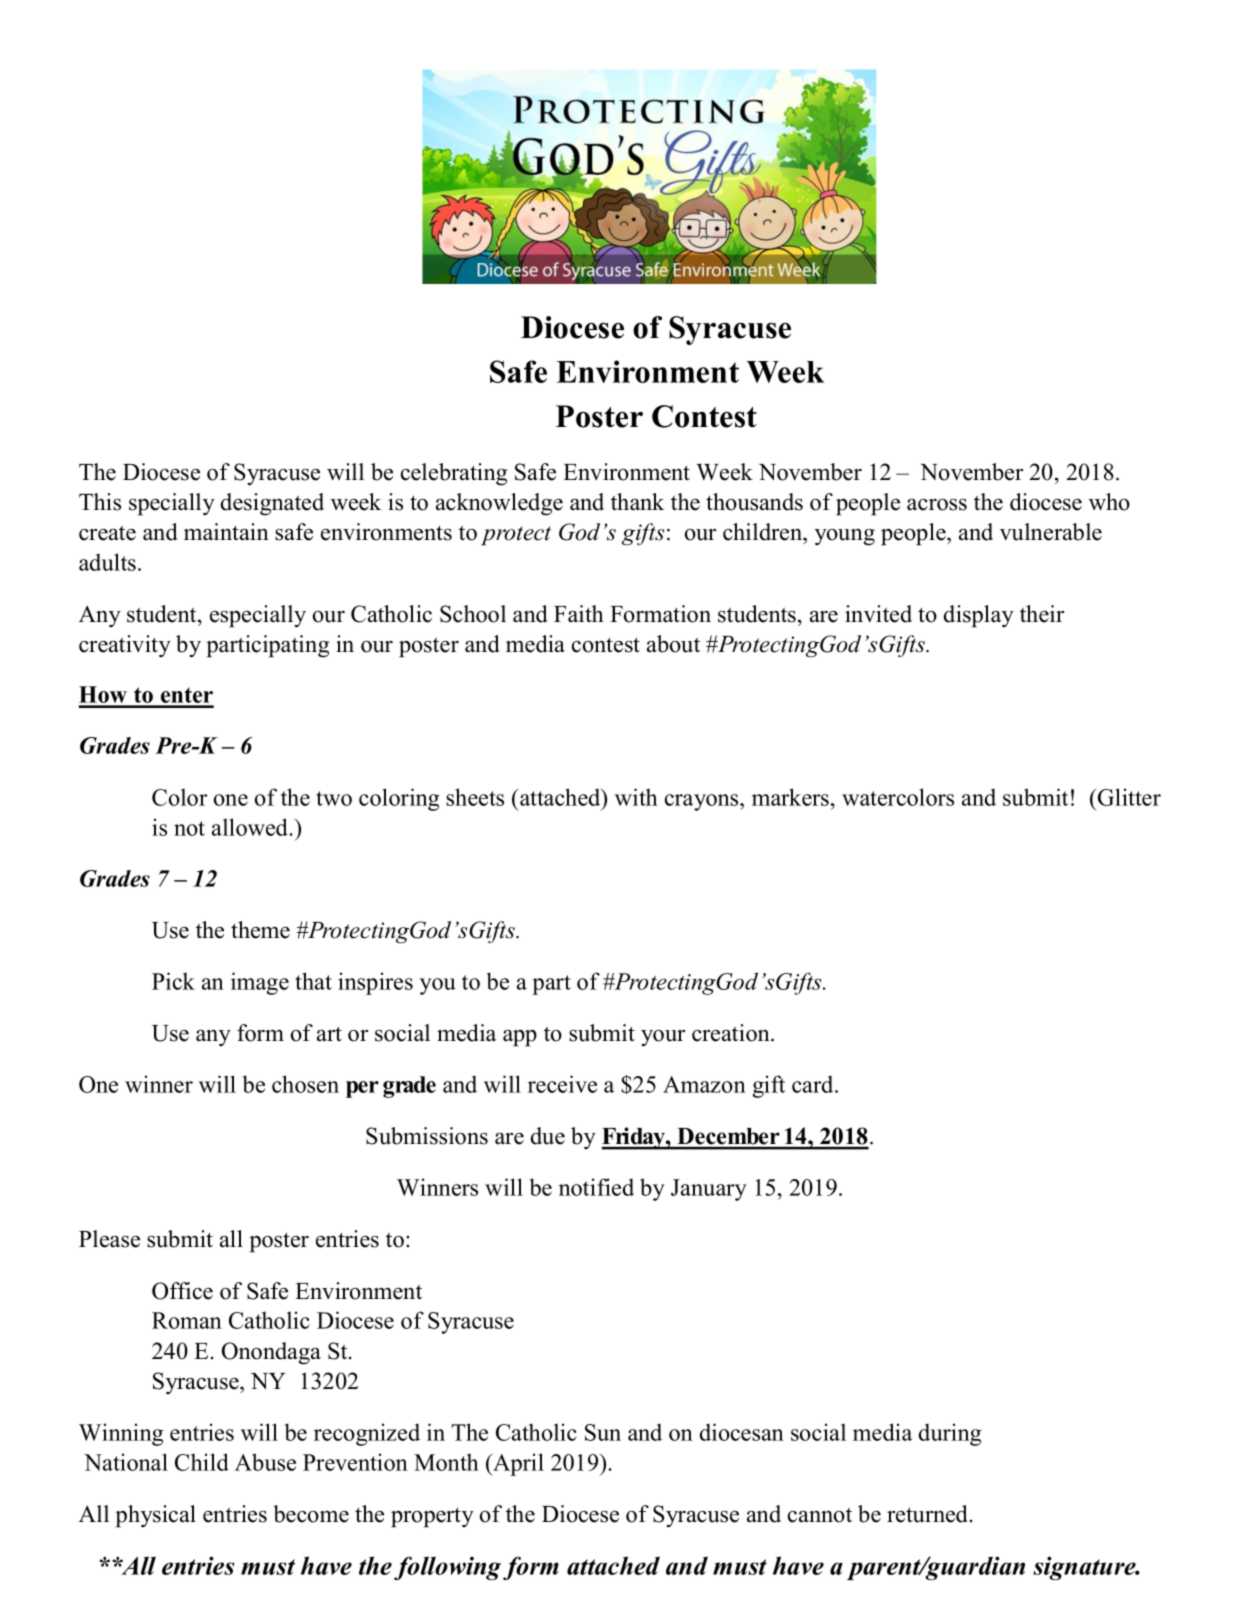 Image resolution: width=1240 pixels, height=1605 pixels. I want to click on your, so click(663, 1038).
